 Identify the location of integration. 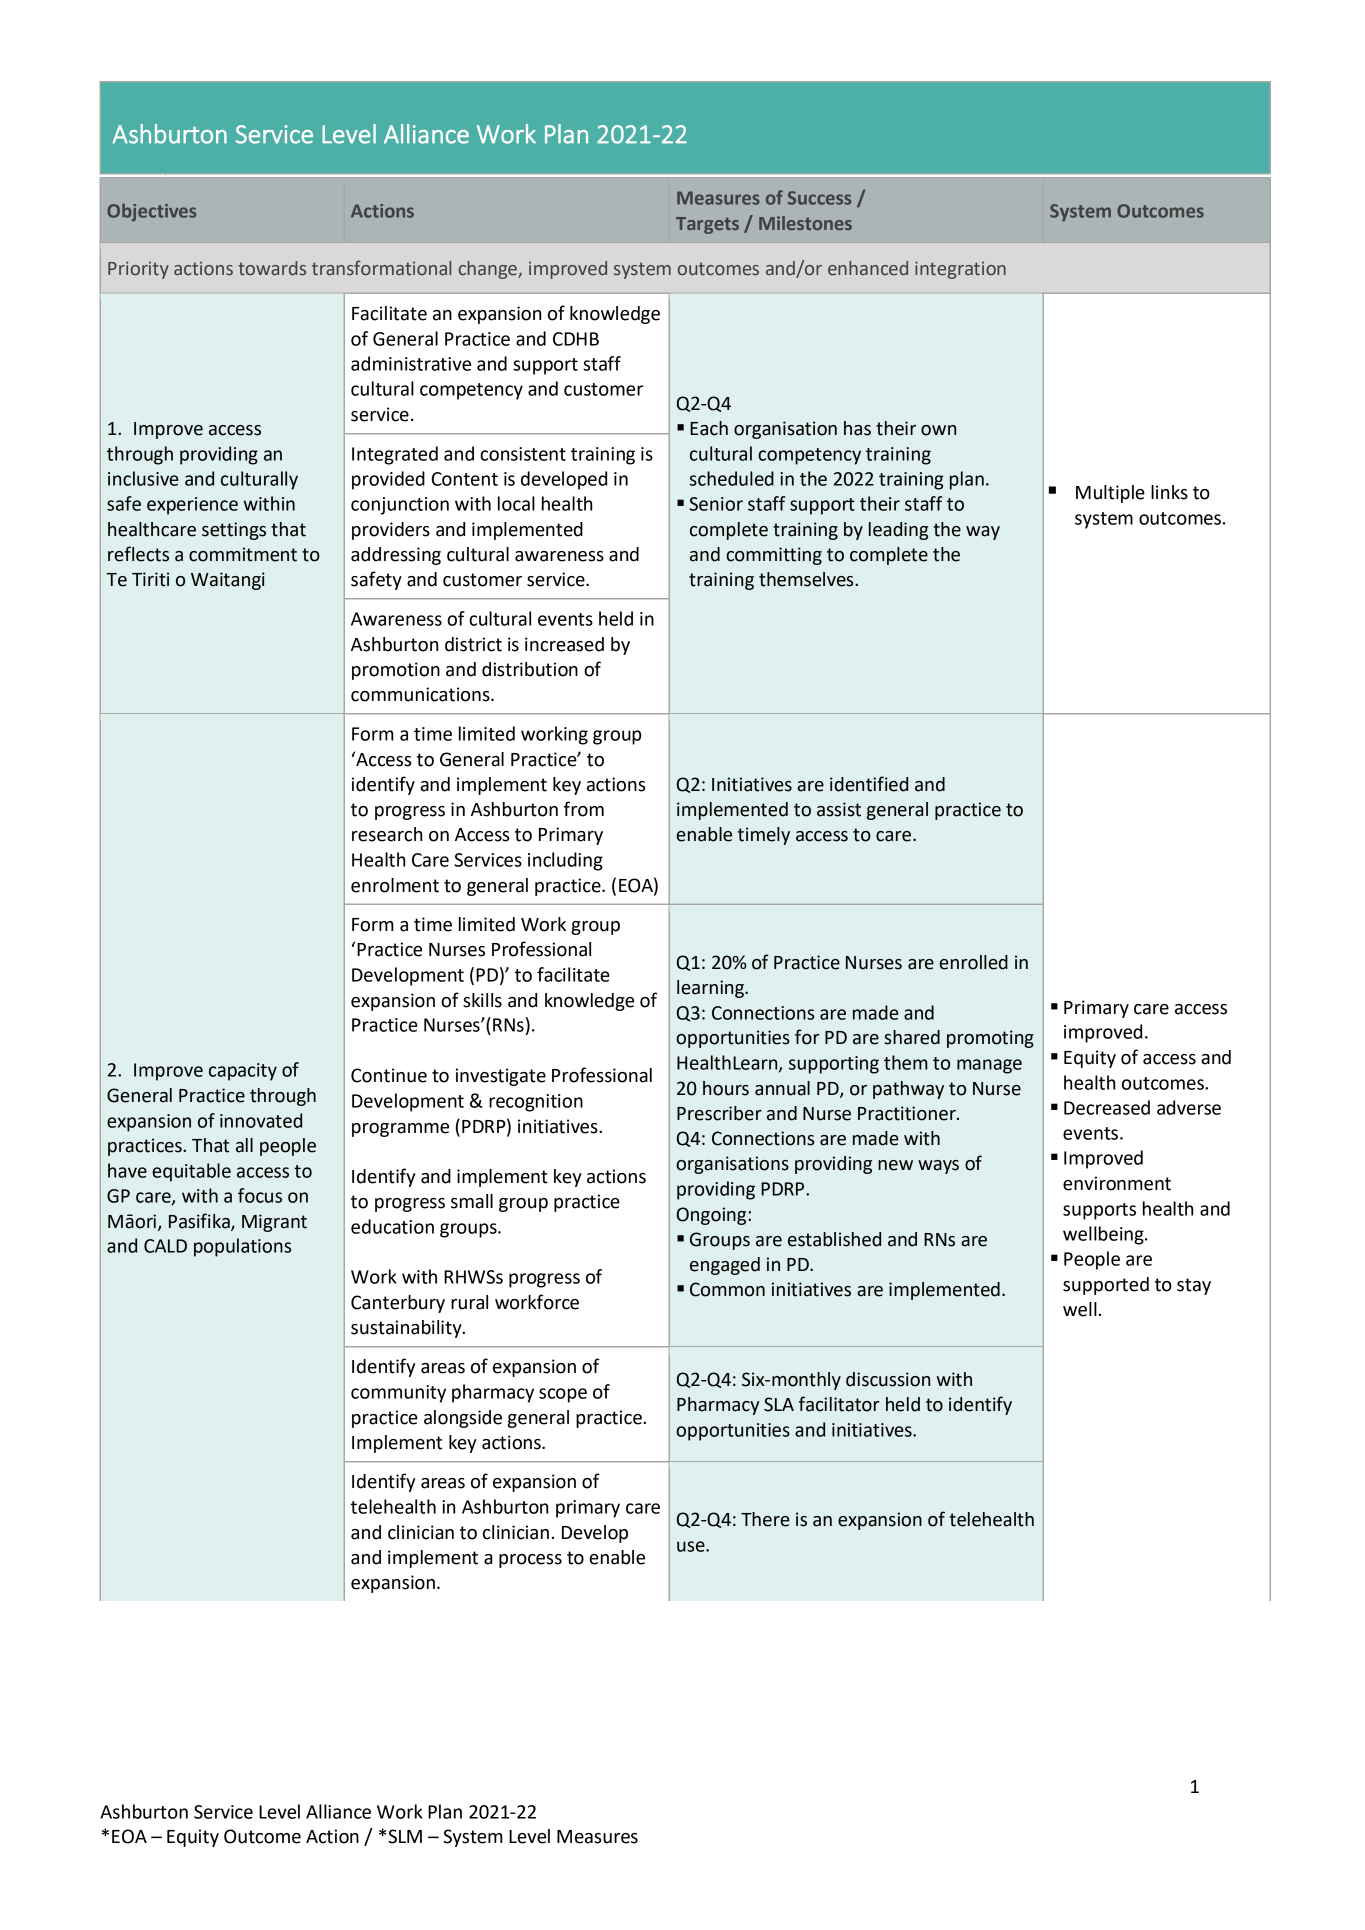
(960, 270).
